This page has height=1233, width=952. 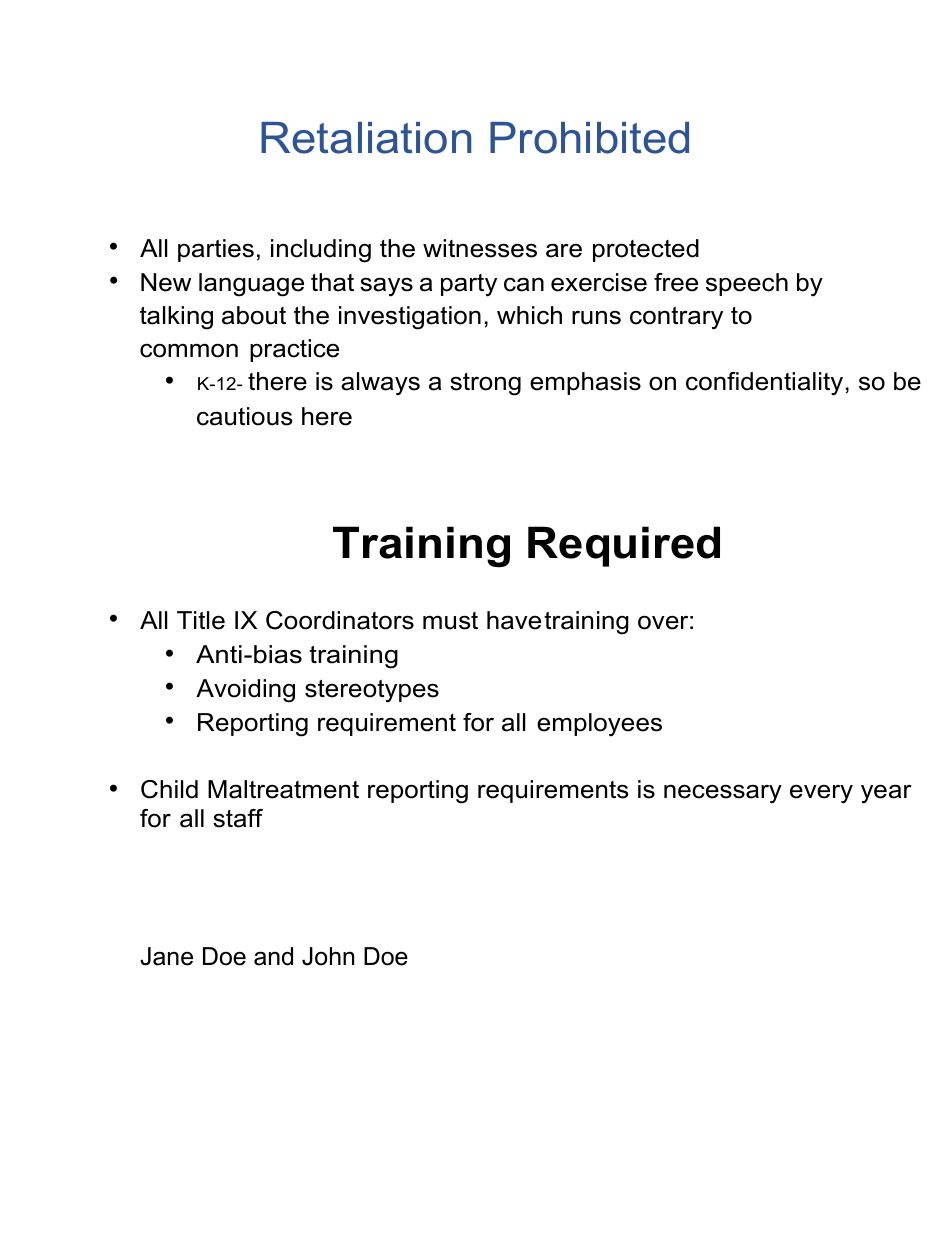 I want to click on John, so click(x=328, y=956).
